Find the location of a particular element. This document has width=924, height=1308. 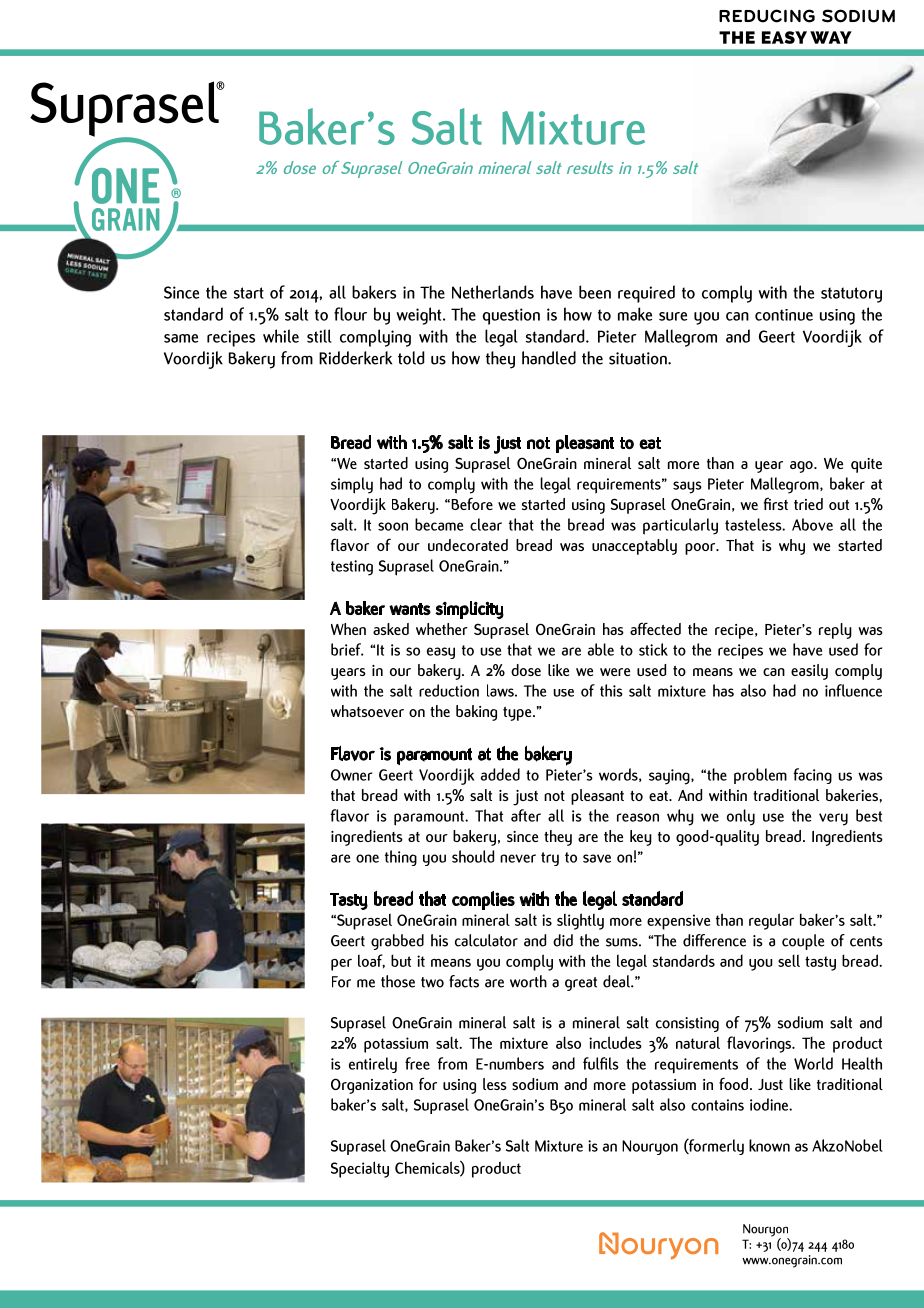

problem is located at coordinates (760, 776).
